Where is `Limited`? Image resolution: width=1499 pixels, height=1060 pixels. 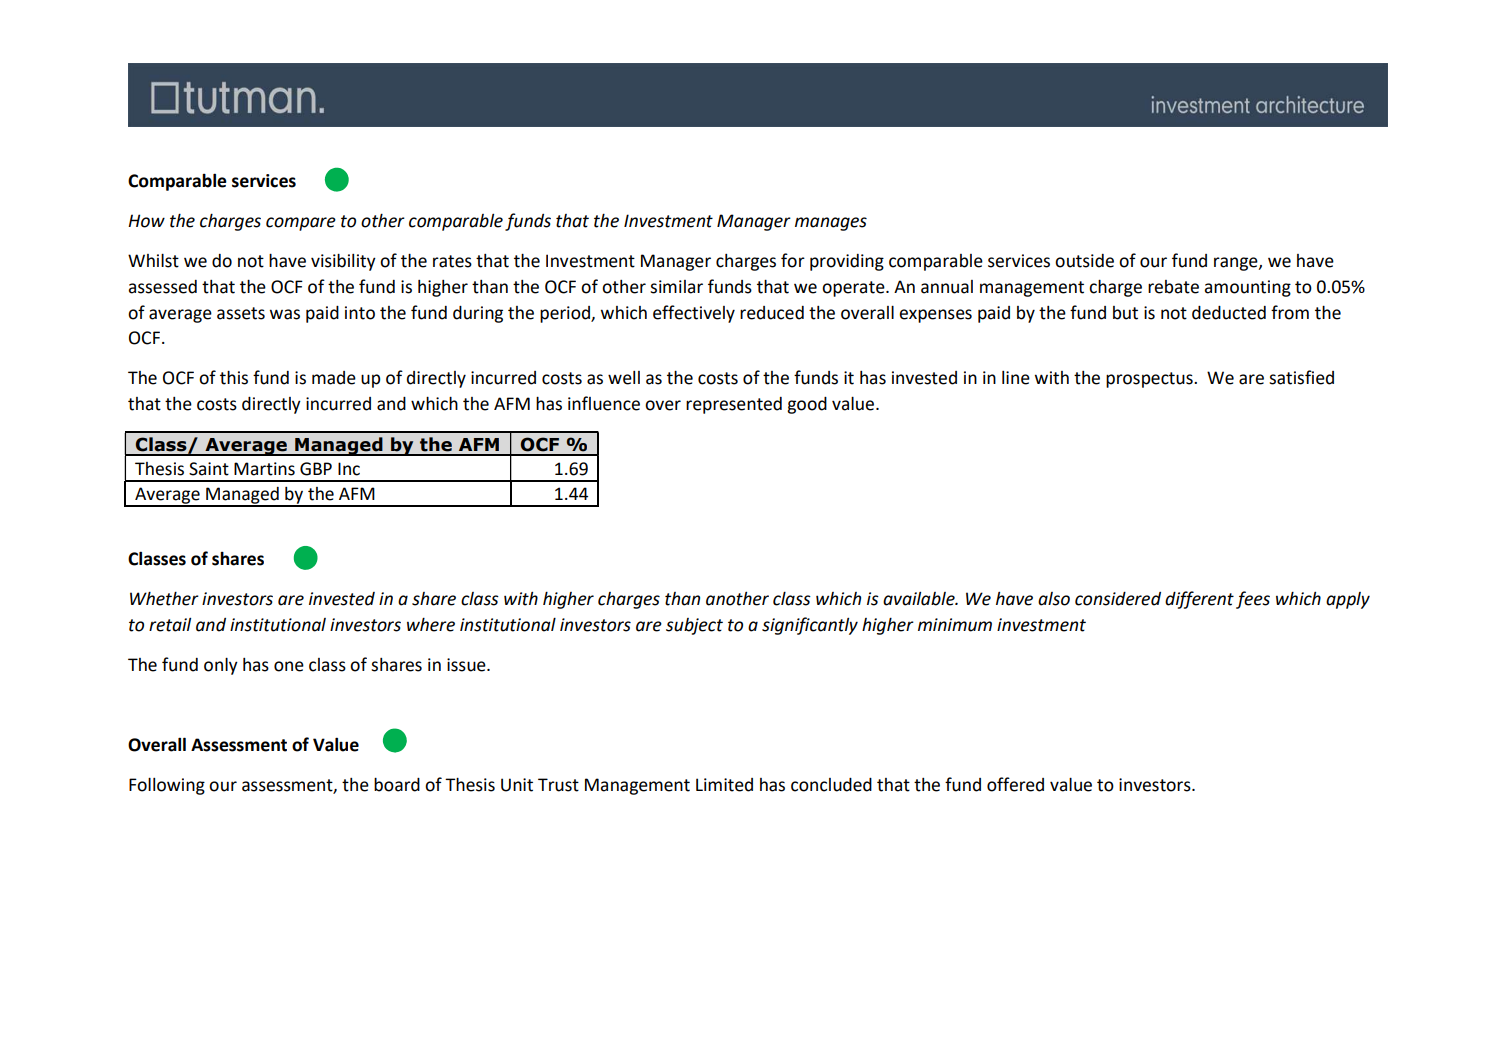
Limited is located at coordinates (724, 785).
